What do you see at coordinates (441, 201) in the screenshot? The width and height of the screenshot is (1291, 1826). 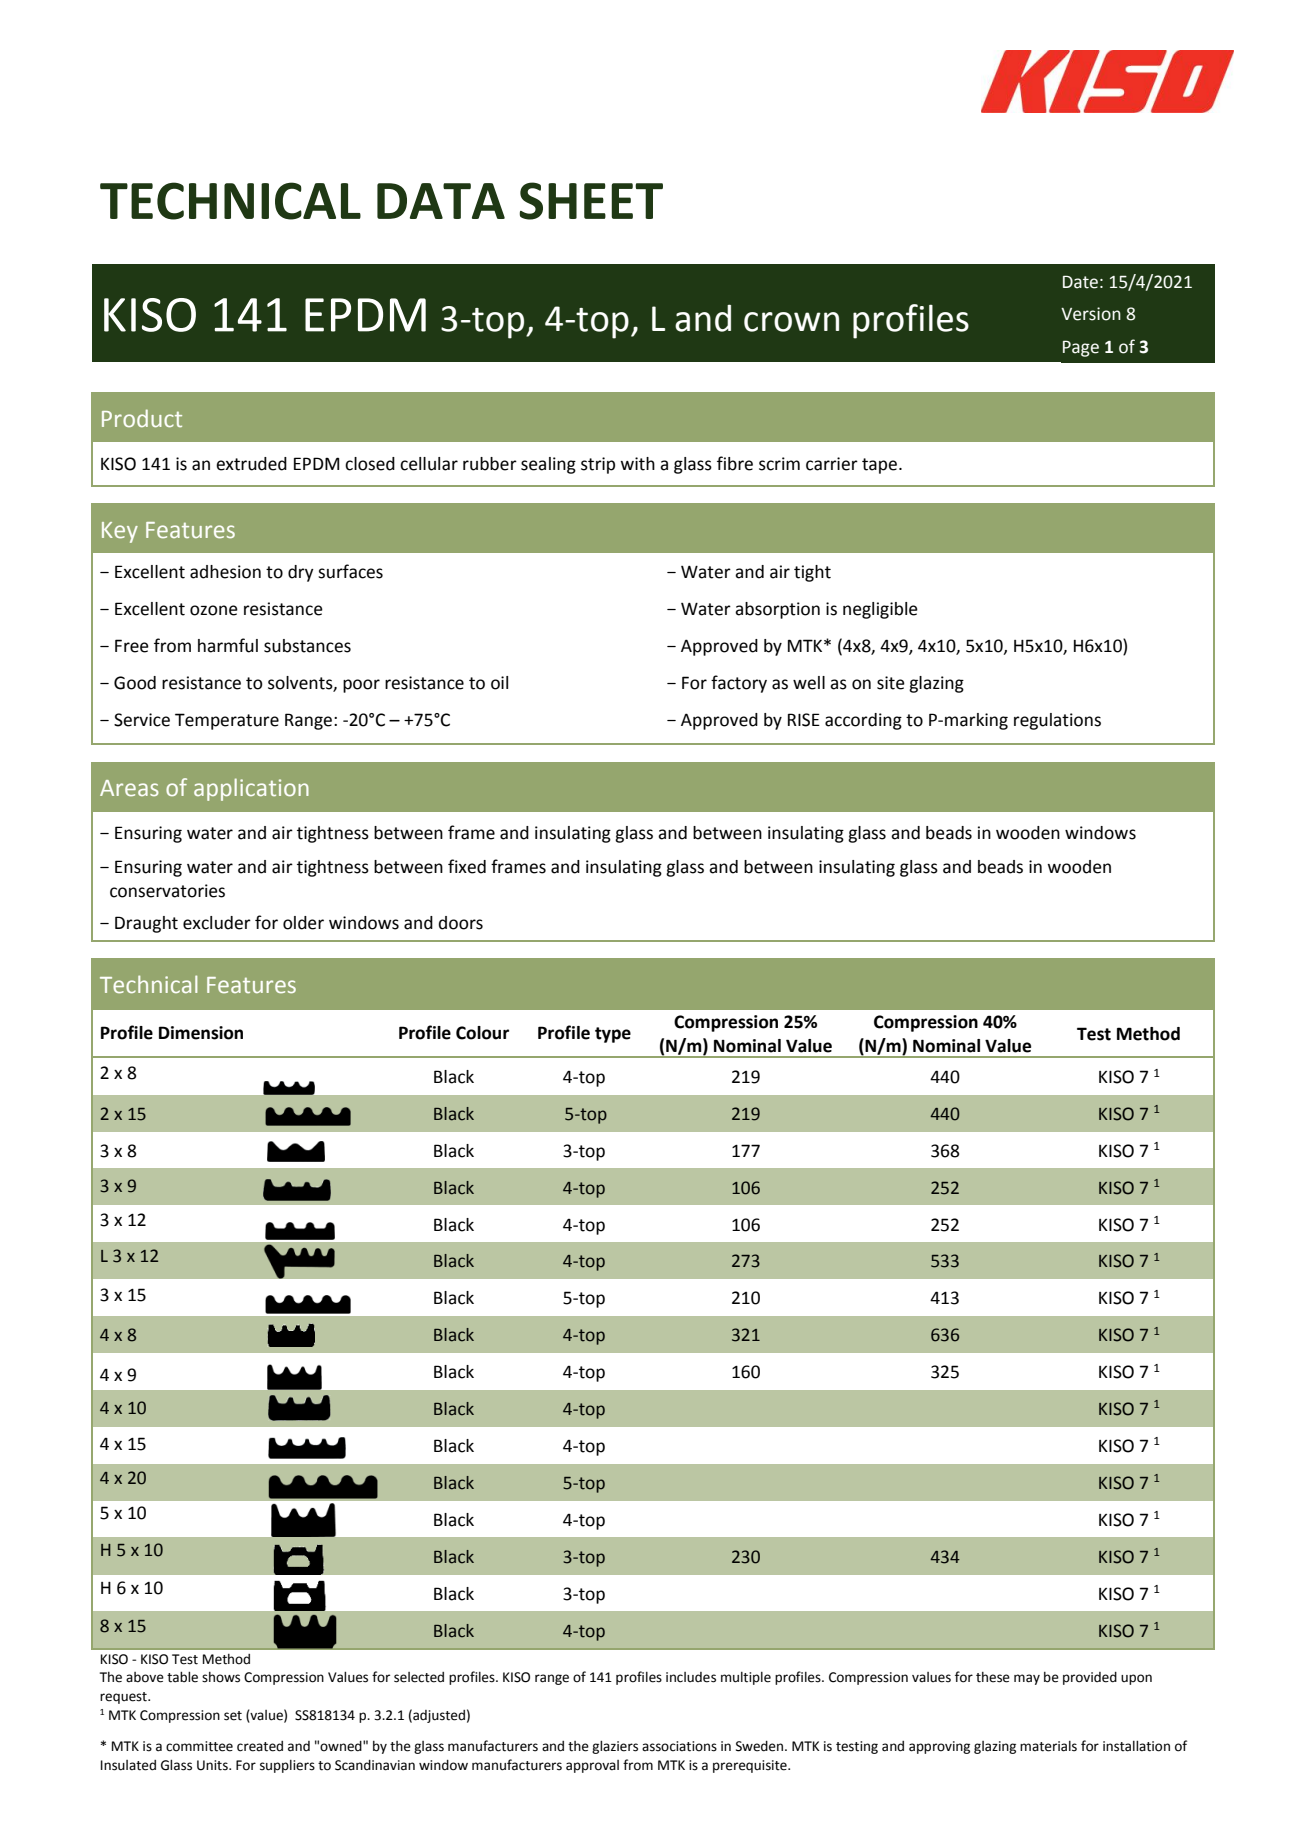 I see `DATA` at bounding box center [441, 201].
